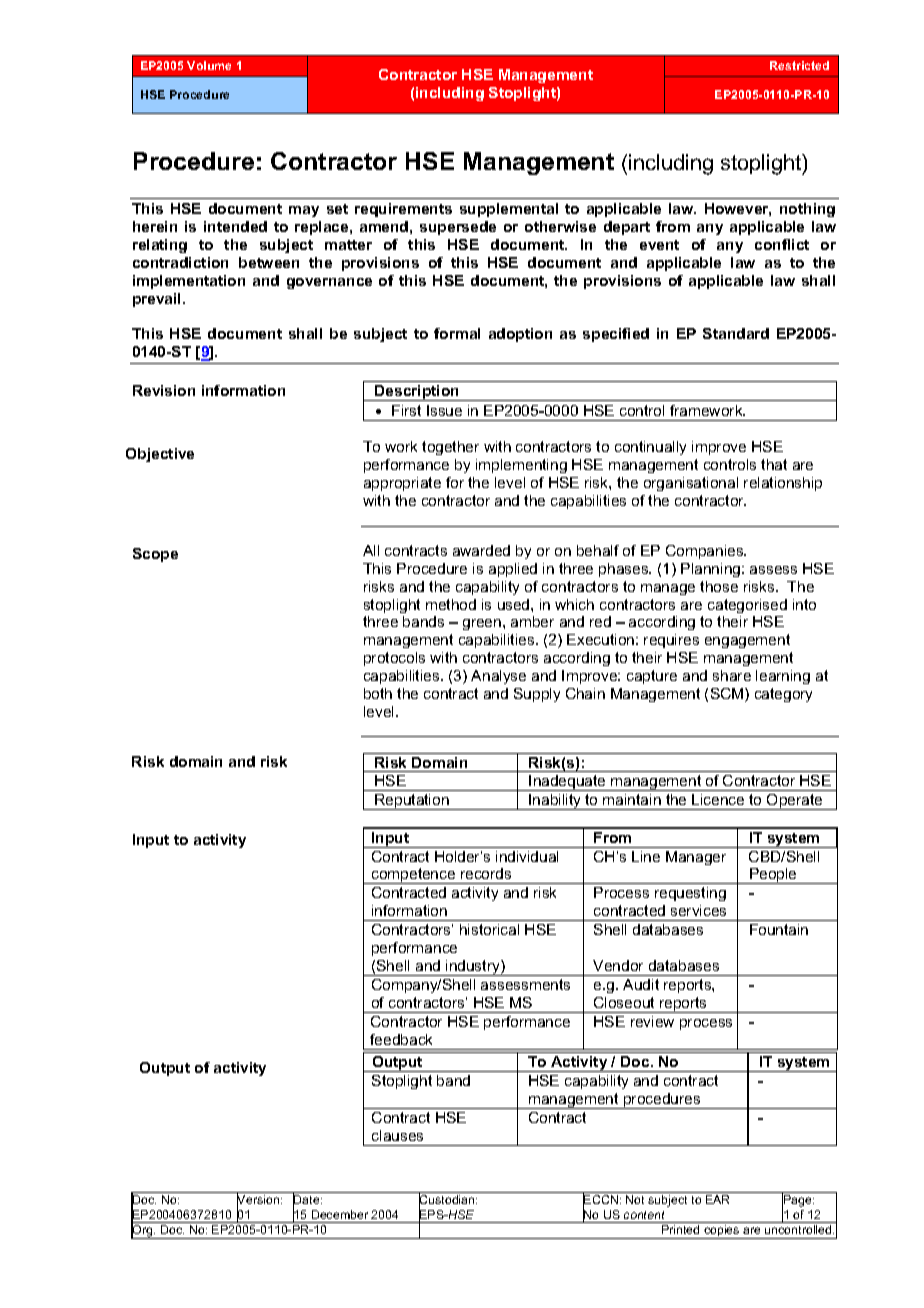 The width and height of the page is (924, 1308). I want to click on December, so click(340, 1214).
